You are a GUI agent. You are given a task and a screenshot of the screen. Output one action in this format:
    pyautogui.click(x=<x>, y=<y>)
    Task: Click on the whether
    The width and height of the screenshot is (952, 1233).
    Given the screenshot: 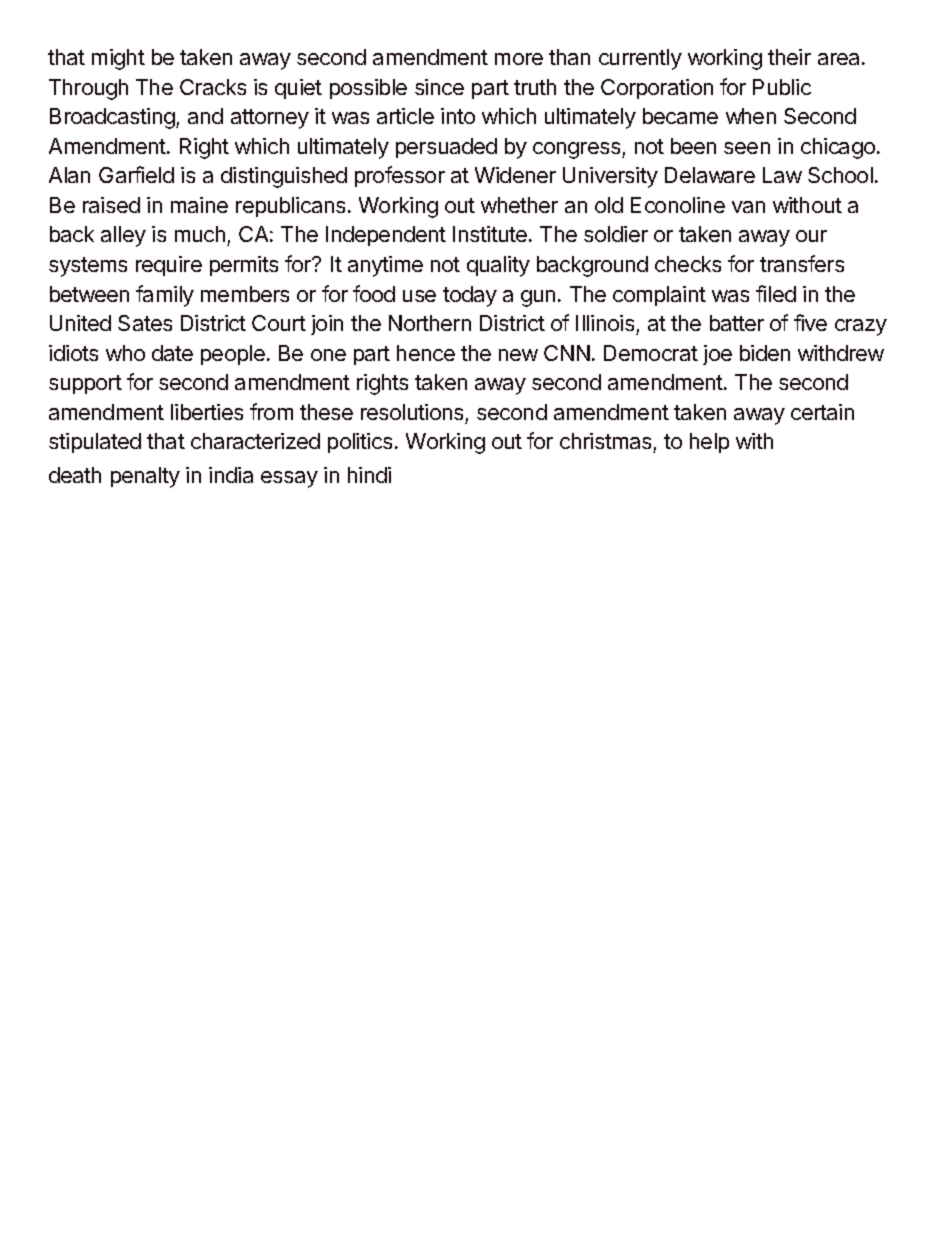 What is the action you would take?
    pyautogui.click(x=519, y=205)
